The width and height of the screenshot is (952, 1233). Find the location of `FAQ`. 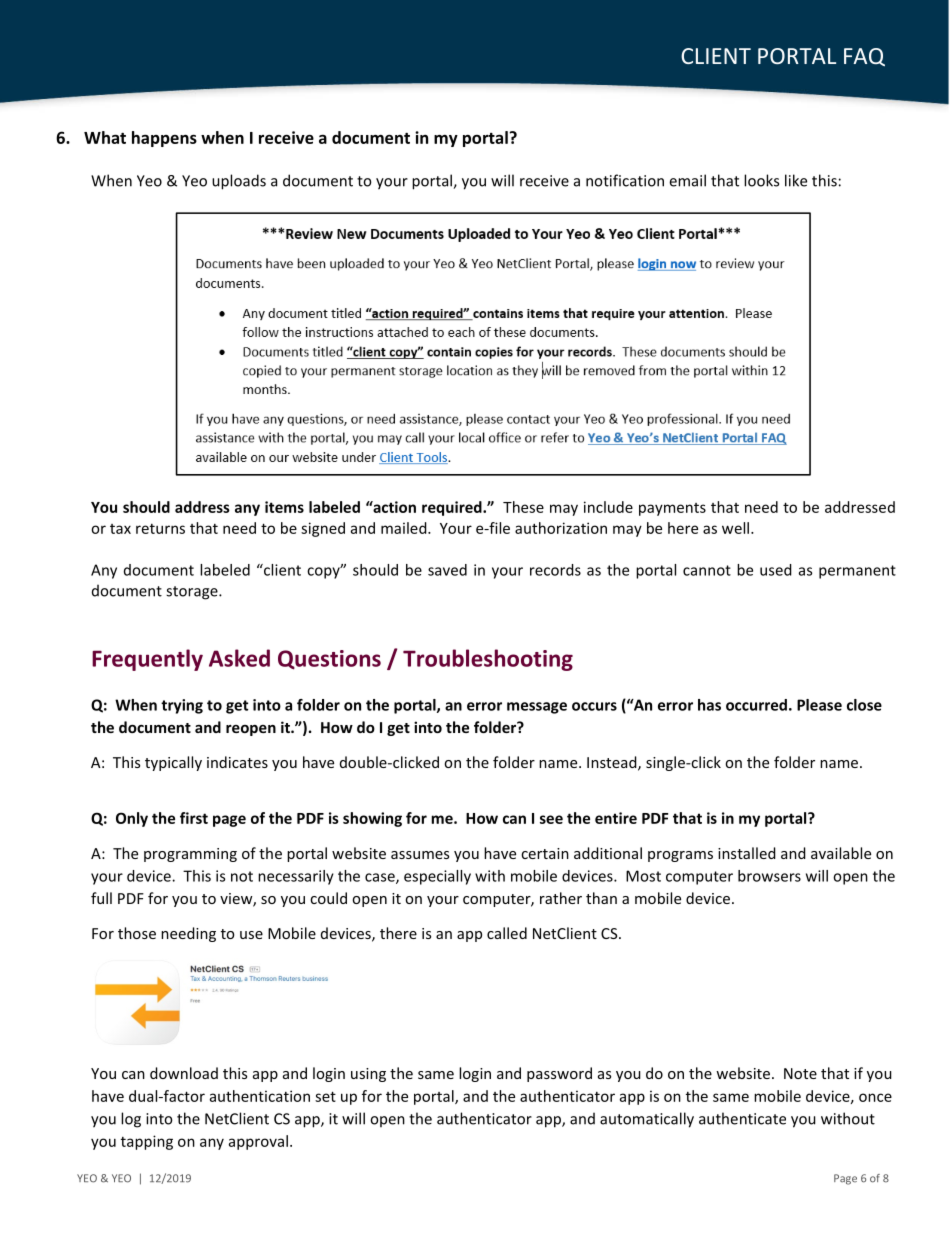

FAQ is located at coordinates (864, 57).
